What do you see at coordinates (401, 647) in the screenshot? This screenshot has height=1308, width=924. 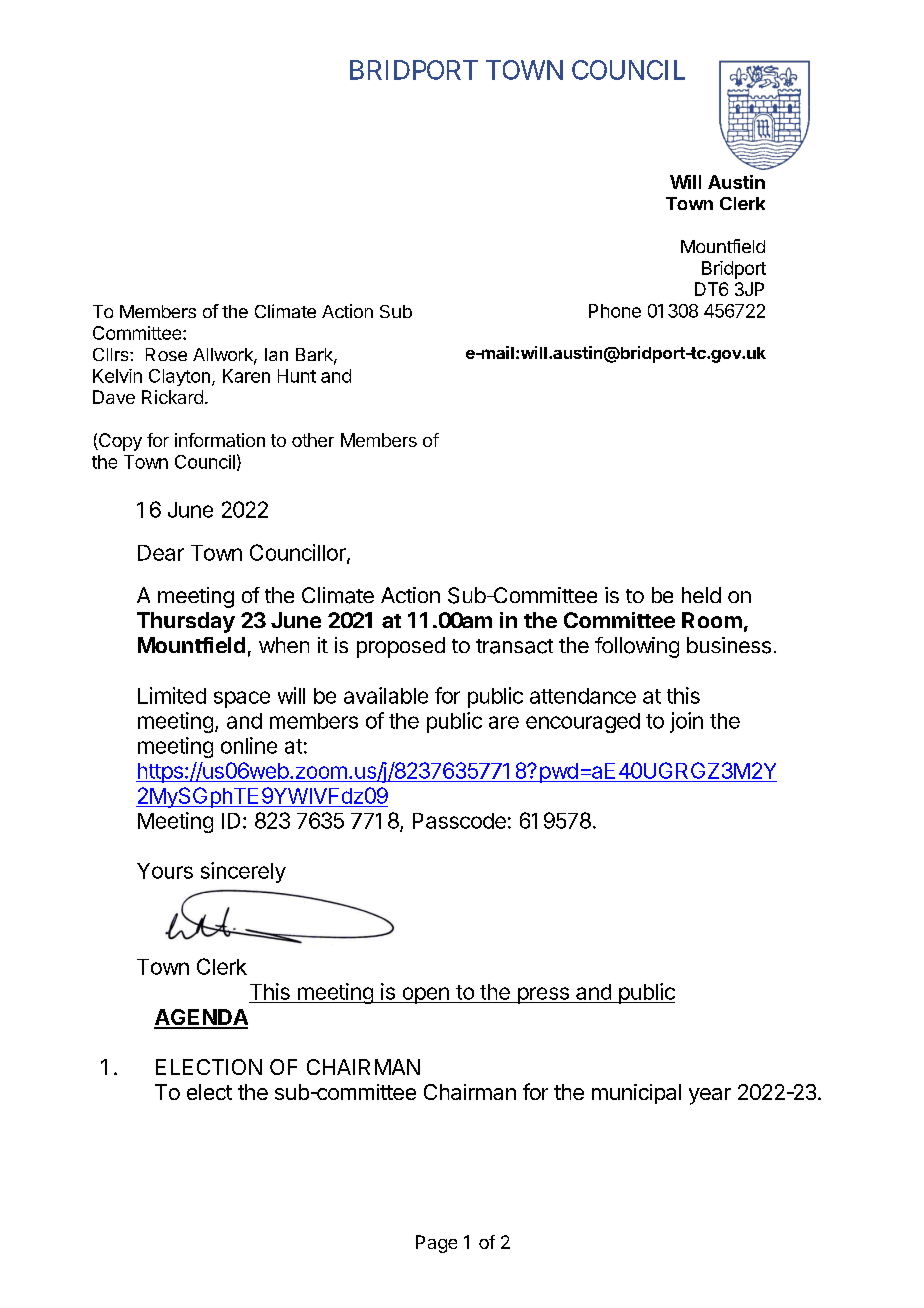 I see `proposed` at bounding box center [401, 647].
